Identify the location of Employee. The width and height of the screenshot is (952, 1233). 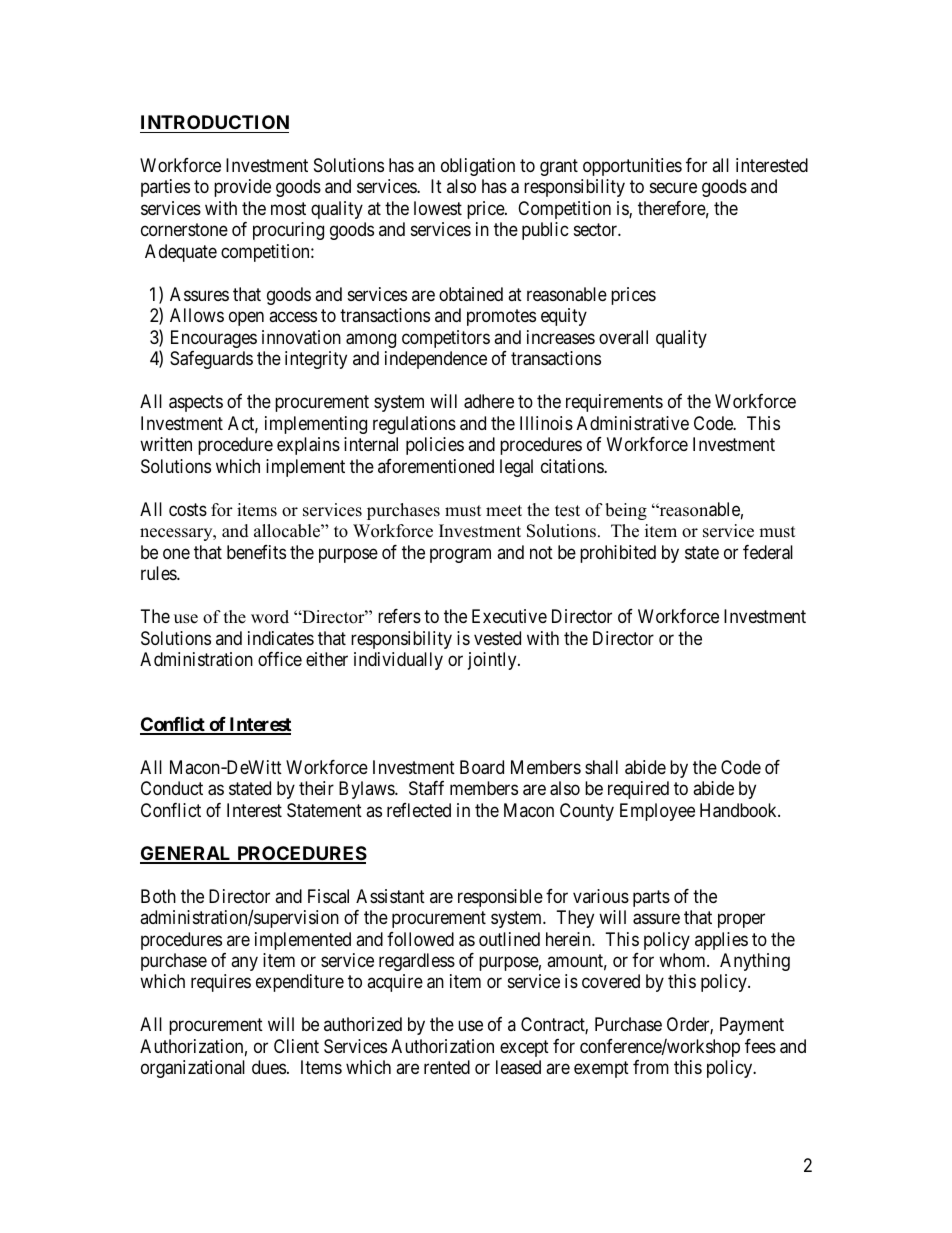
(657, 812).
